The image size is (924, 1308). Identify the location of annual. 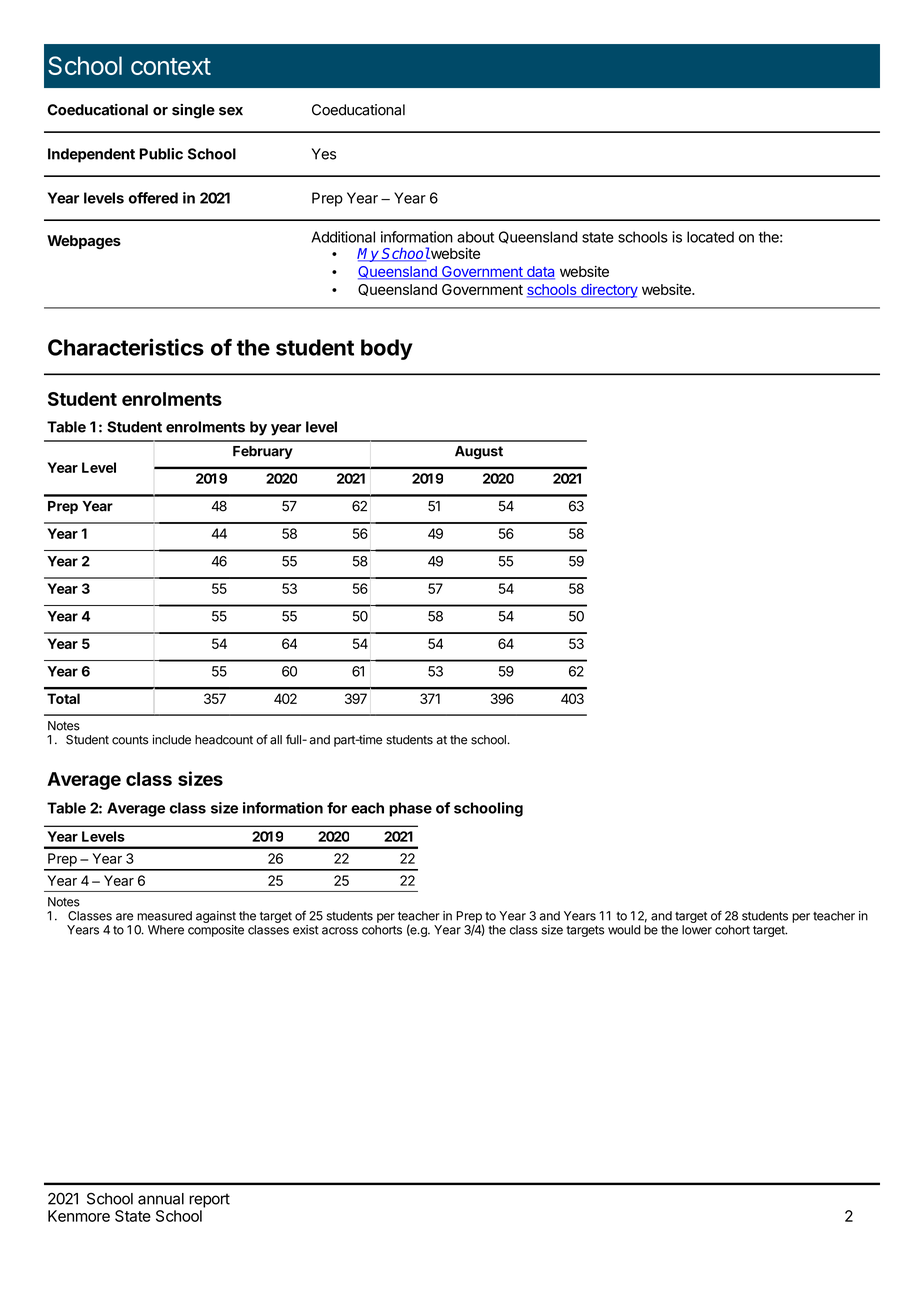
(161, 1199).
